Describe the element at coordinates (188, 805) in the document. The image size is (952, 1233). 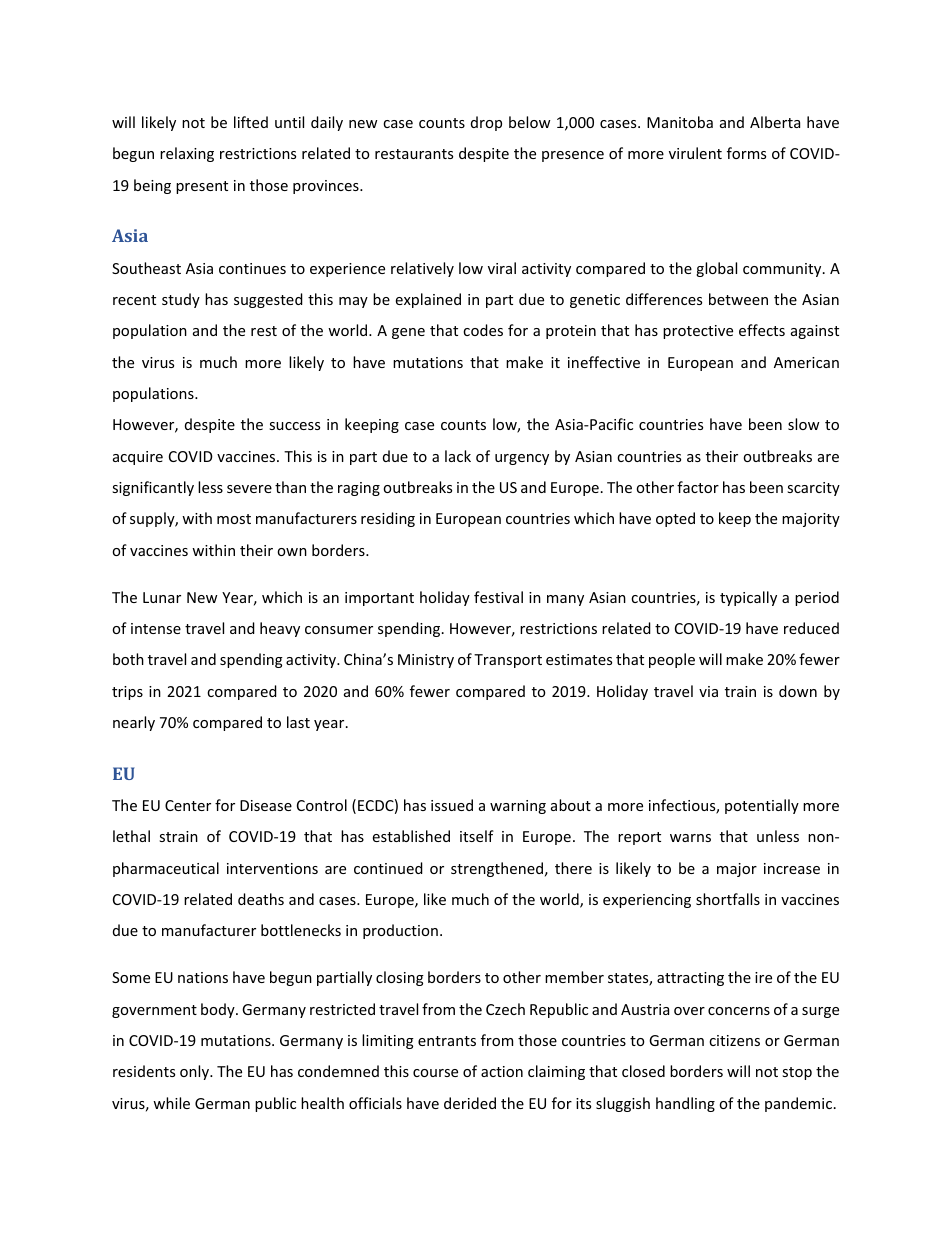
I see `Center` at that location.
